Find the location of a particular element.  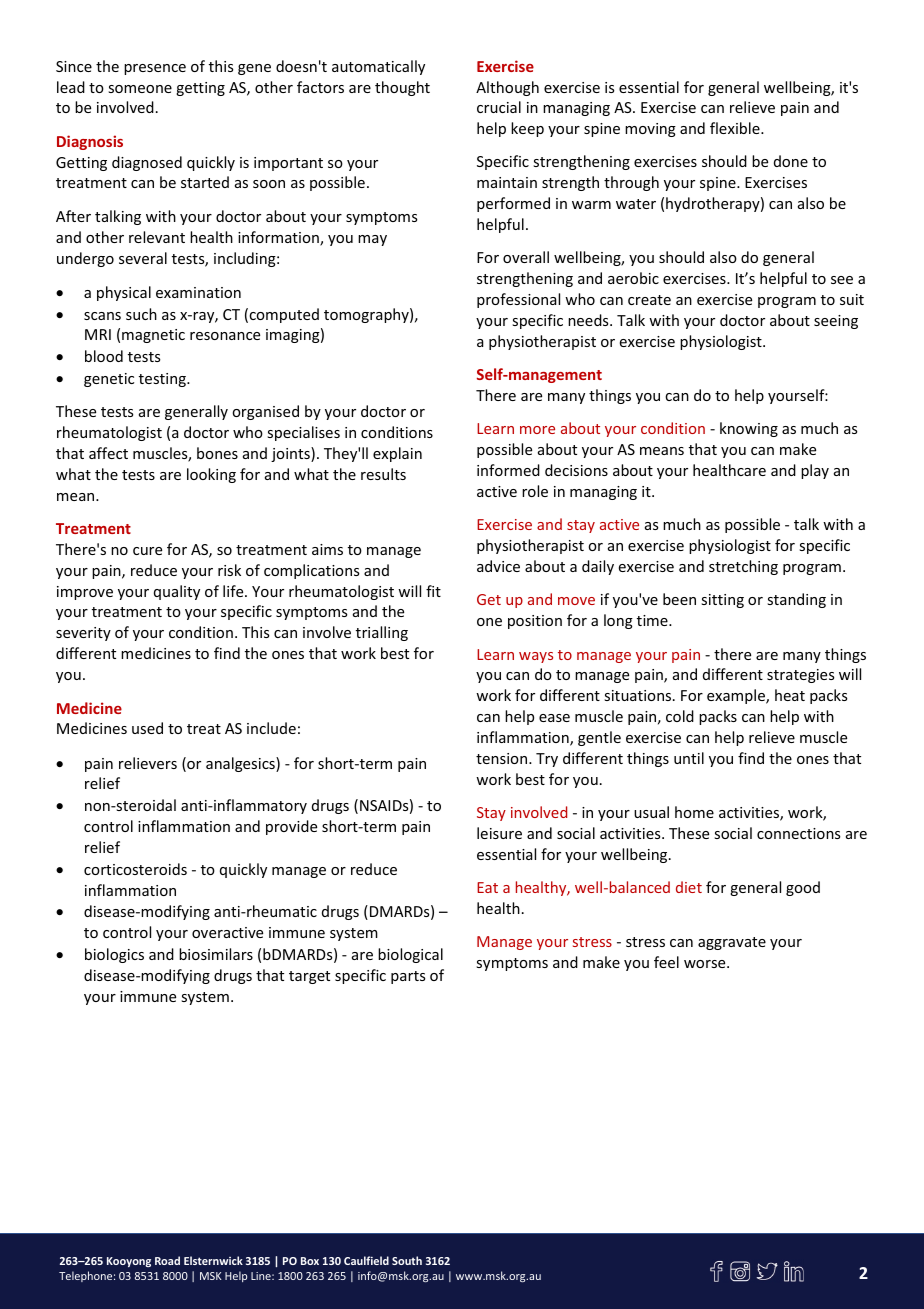

ways is located at coordinates (536, 657).
